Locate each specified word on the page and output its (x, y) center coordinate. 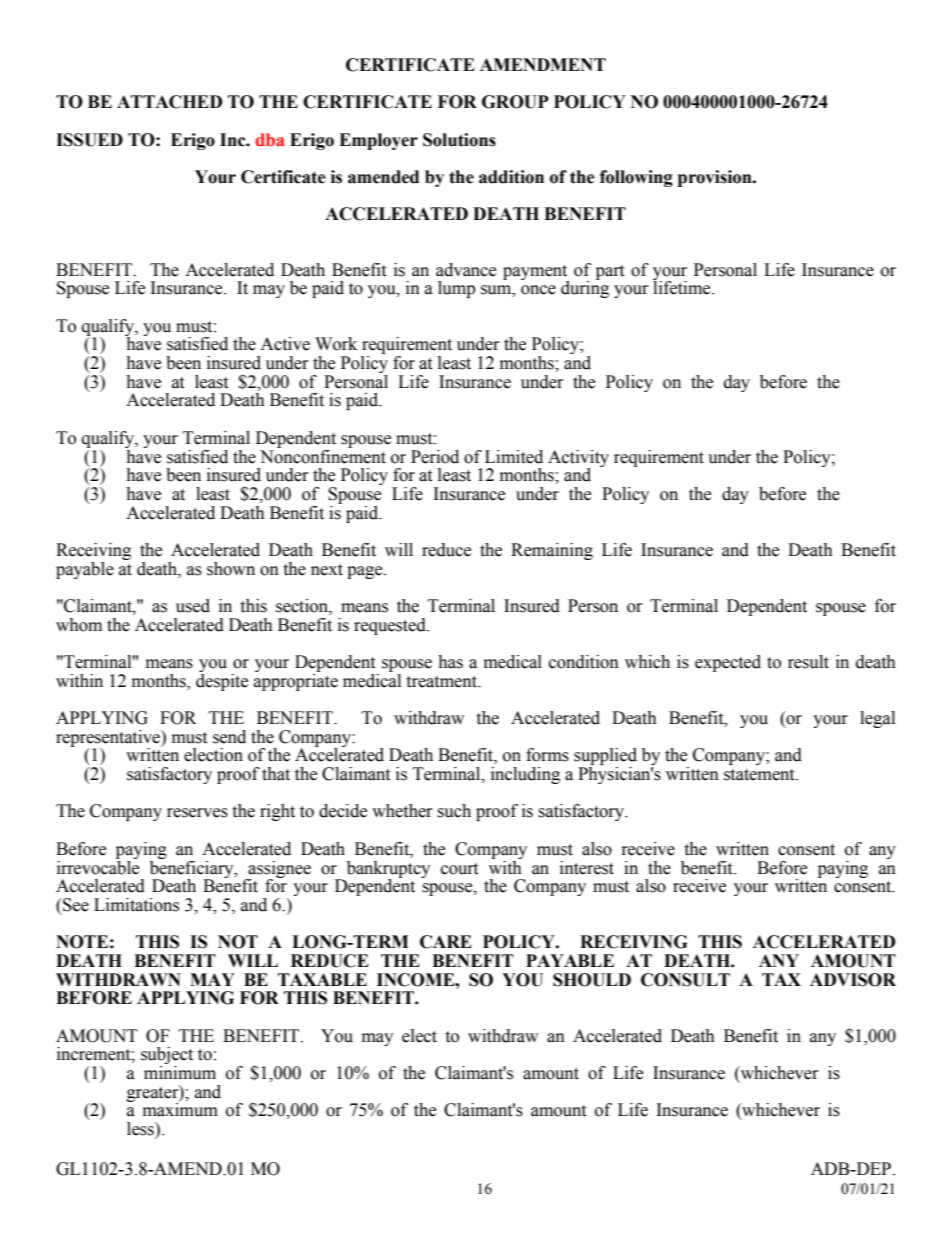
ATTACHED (169, 102)
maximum (180, 1109)
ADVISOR (853, 980)
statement (760, 775)
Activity (578, 459)
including (525, 775)
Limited (514, 457)
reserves (197, 813)
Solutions (459, 140)
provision (716, 178)
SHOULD (592, 980)
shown (231, 569)
